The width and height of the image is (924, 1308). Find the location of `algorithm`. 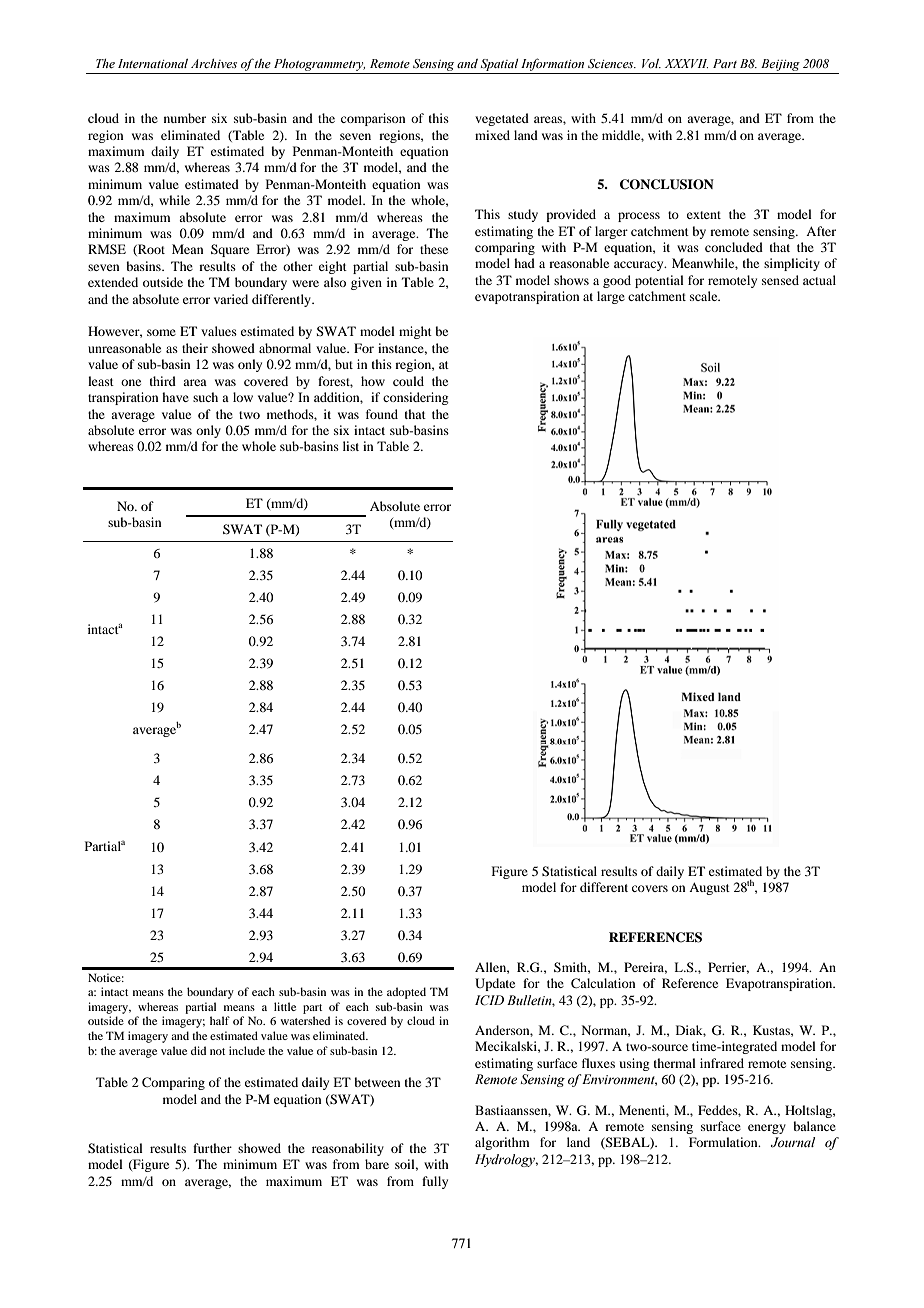

algorithm is located at coordinates (502, 1143).
